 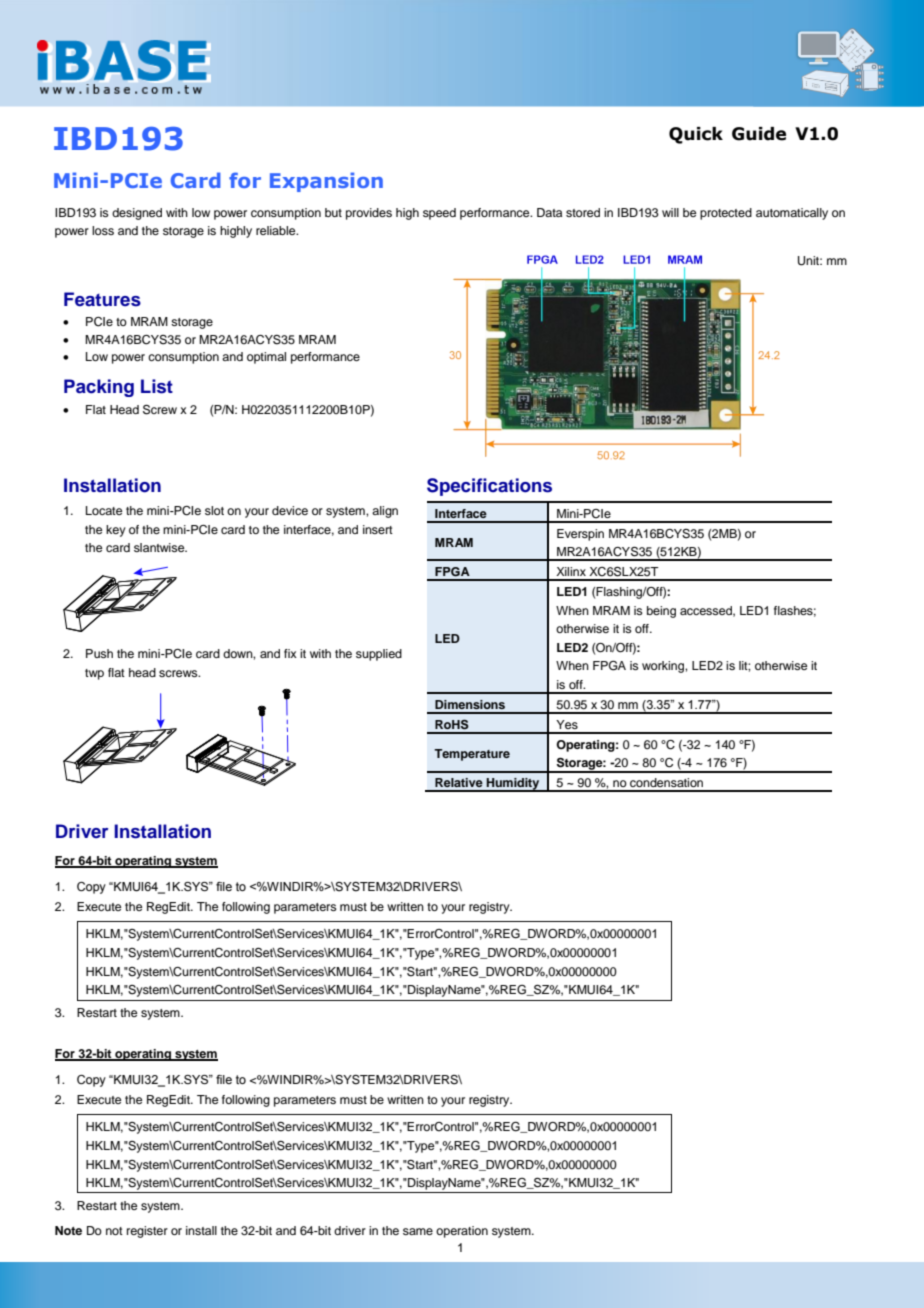 I want to click on twp, so click(x=94, y=674).
